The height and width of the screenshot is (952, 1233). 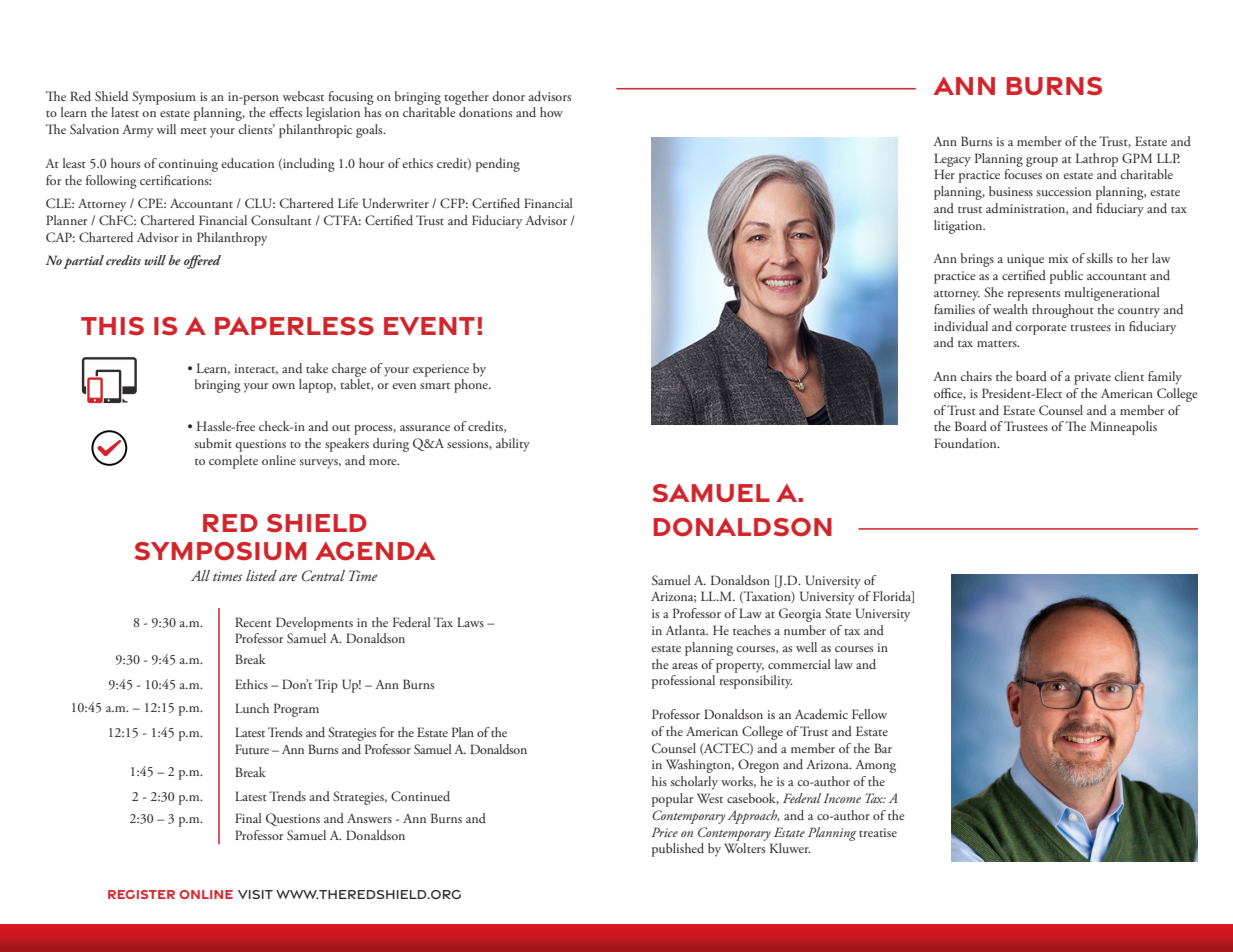 I want to click on group, so click(x=1042, y=162).
